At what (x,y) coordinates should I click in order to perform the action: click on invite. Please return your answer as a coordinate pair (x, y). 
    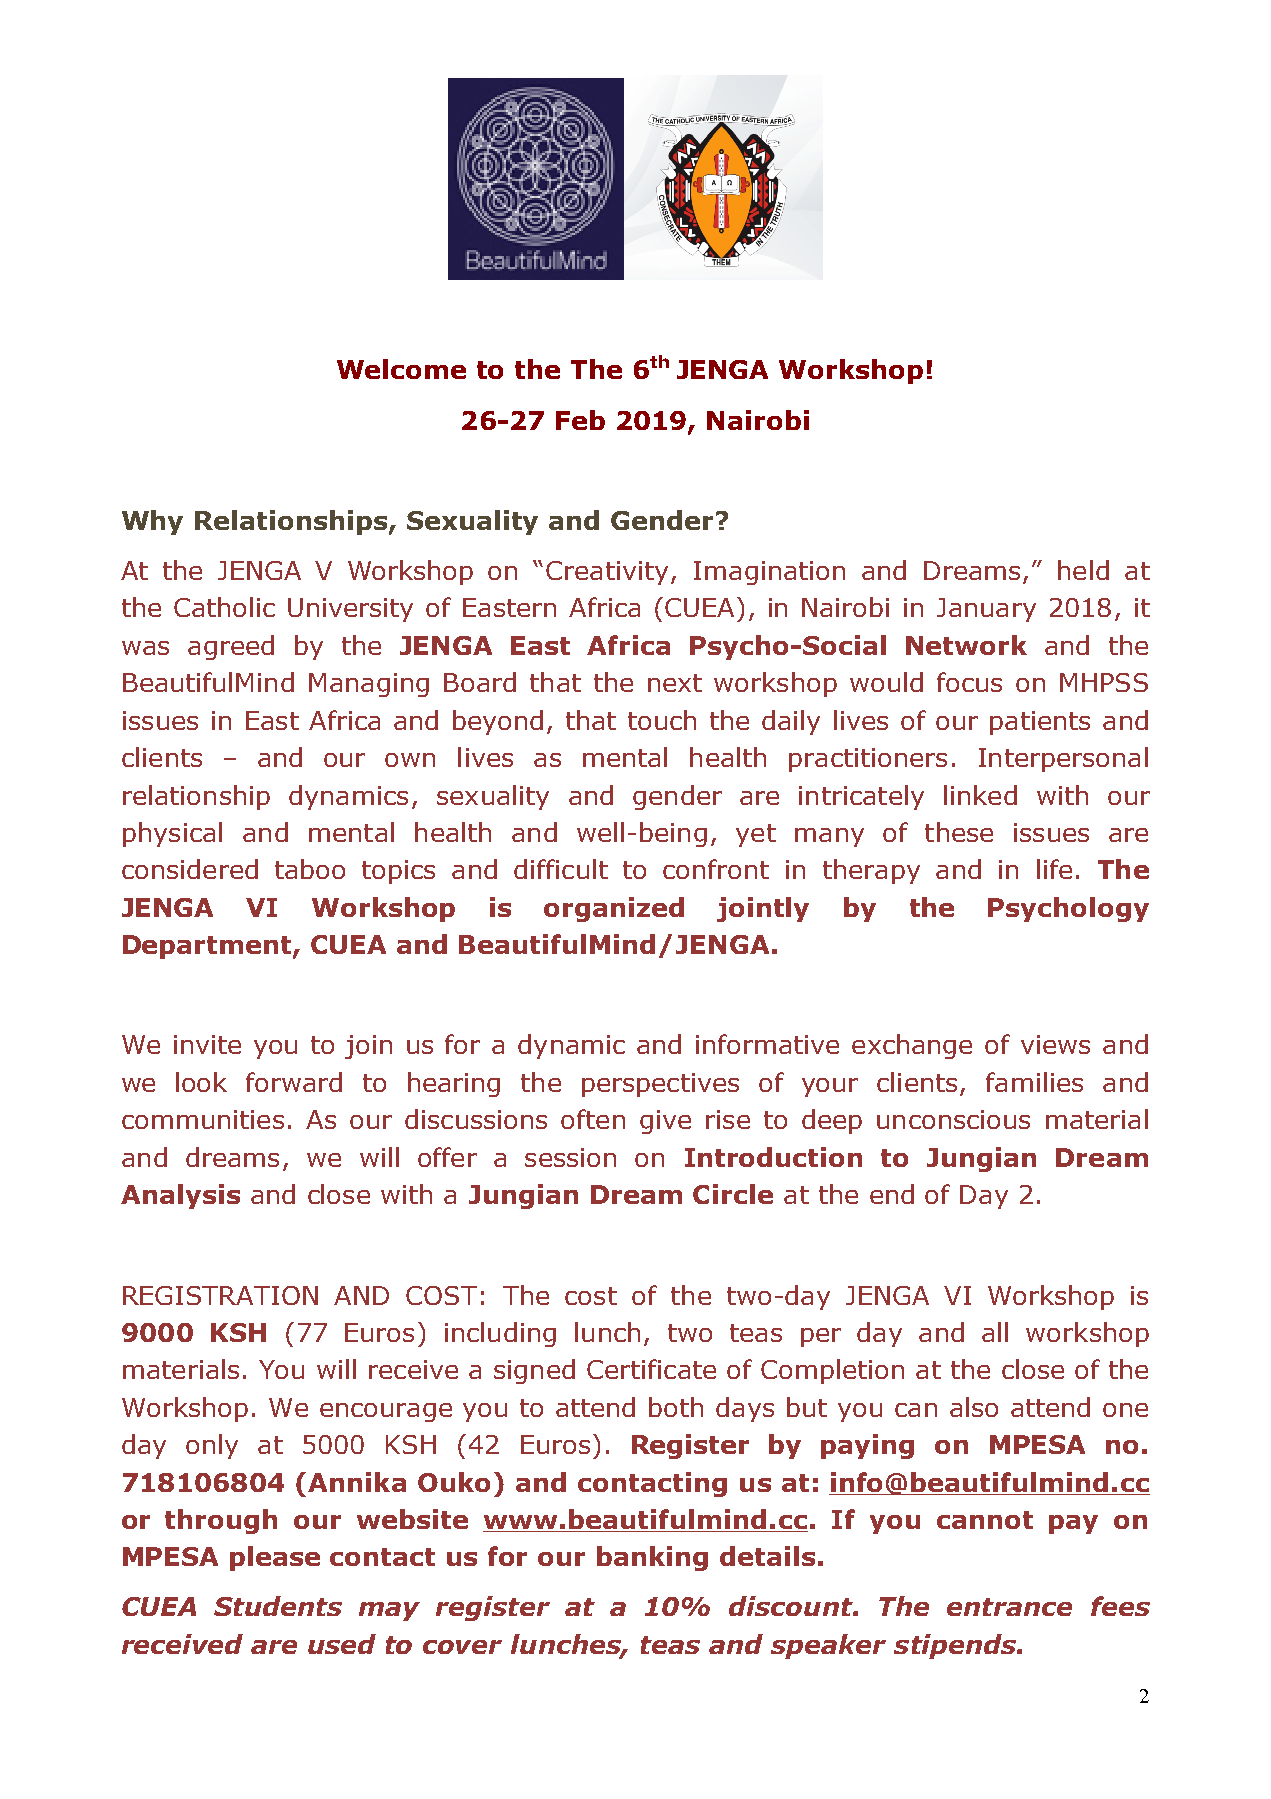
    Looking at the image, I should click on (207, 1044).
